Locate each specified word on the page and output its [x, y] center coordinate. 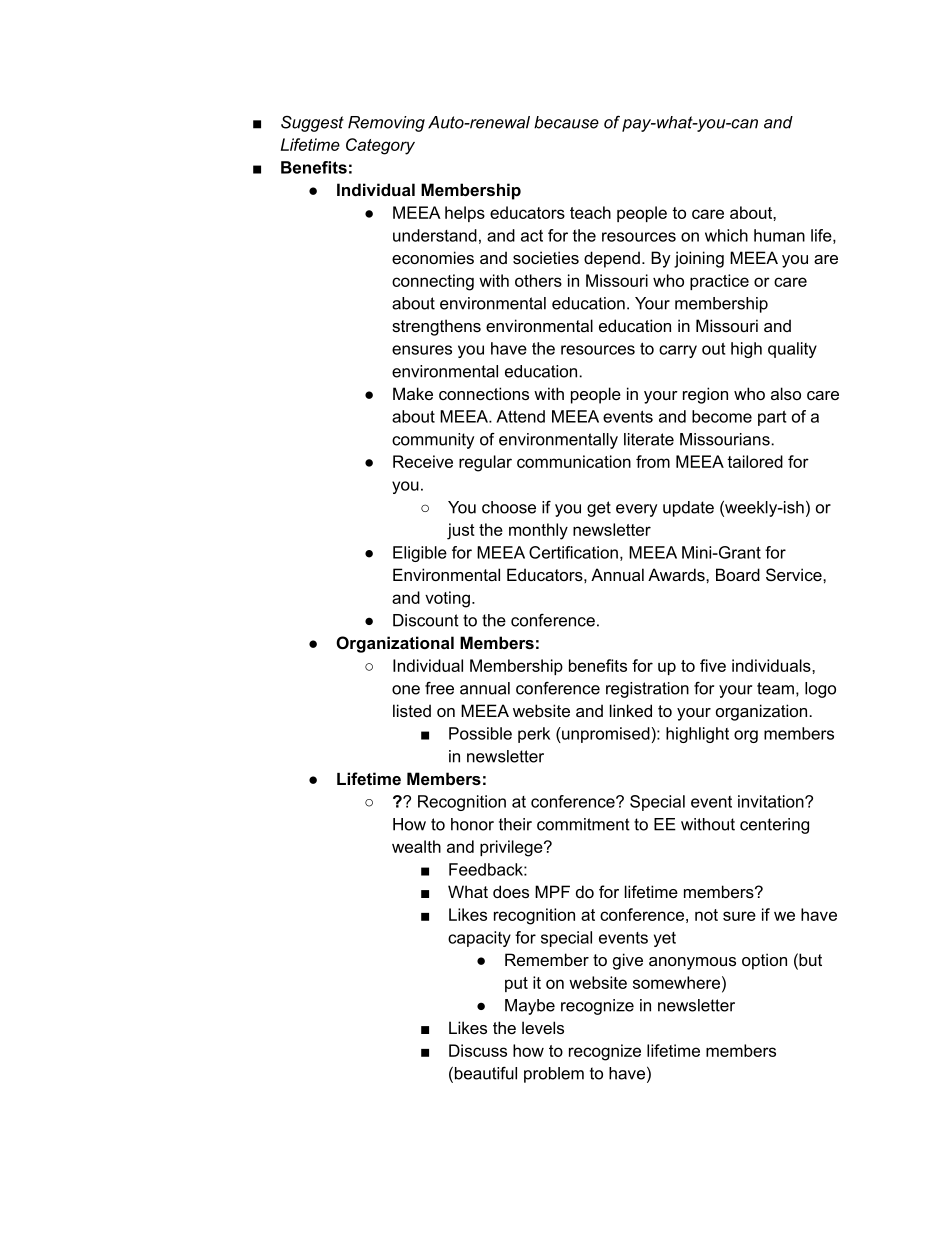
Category [380, 146]
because [566, 122]
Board [738, 574]
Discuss [478, 1050]
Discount [426, 620]
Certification [573, 552]
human [779, 235]
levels [543, 1027]
